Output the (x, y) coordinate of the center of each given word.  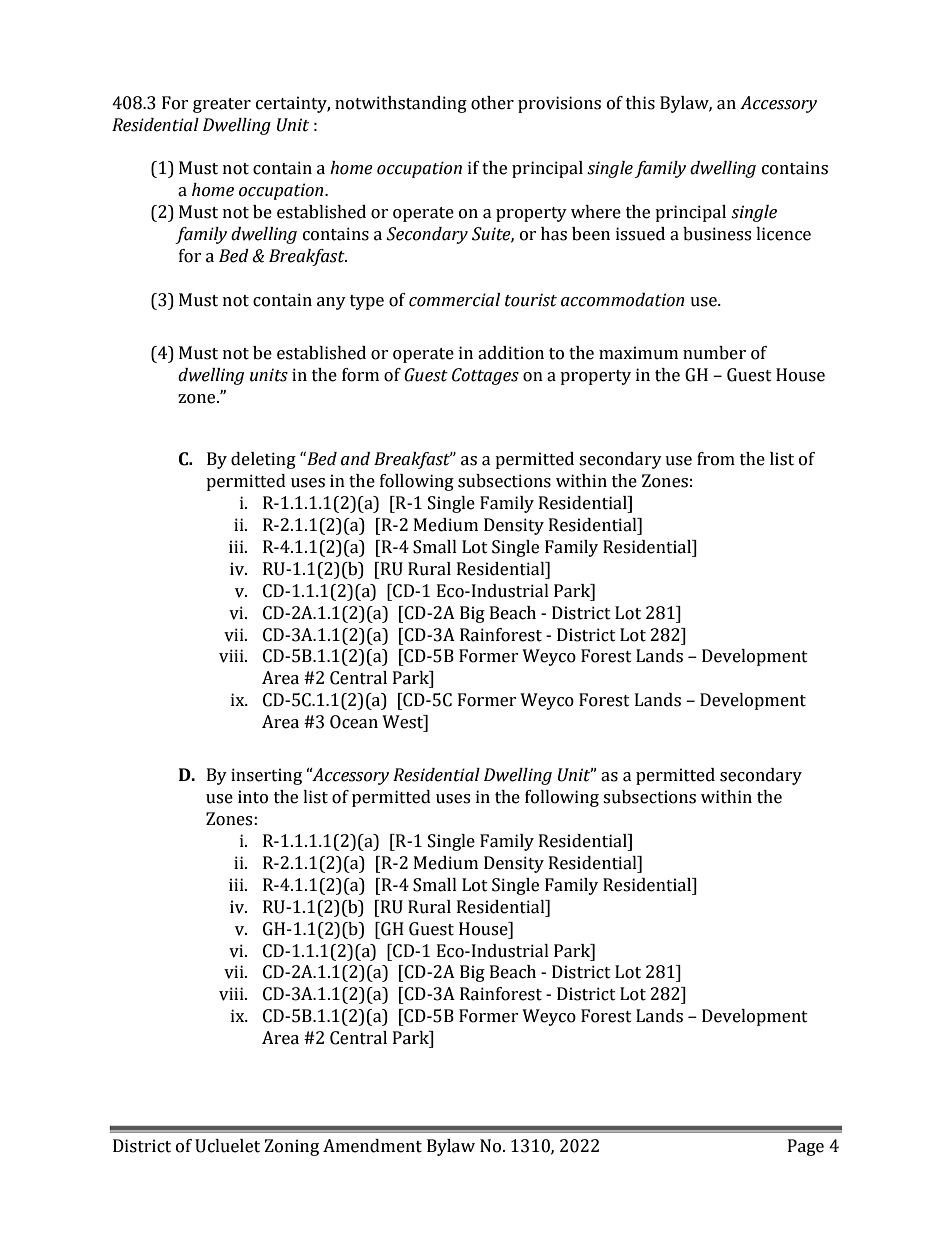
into (253, 797)
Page (806, 1147)
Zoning (292, 1147)
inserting (266, 776)
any (331, 303)
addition (511, 353)
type (367, 302)
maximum (638, 353)
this (640, 103)
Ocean (354, 722)
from (716, 459)
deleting (263, 460)
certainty (293, 104)
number (714, 353)
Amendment (372, 1146)
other (492, 103)
